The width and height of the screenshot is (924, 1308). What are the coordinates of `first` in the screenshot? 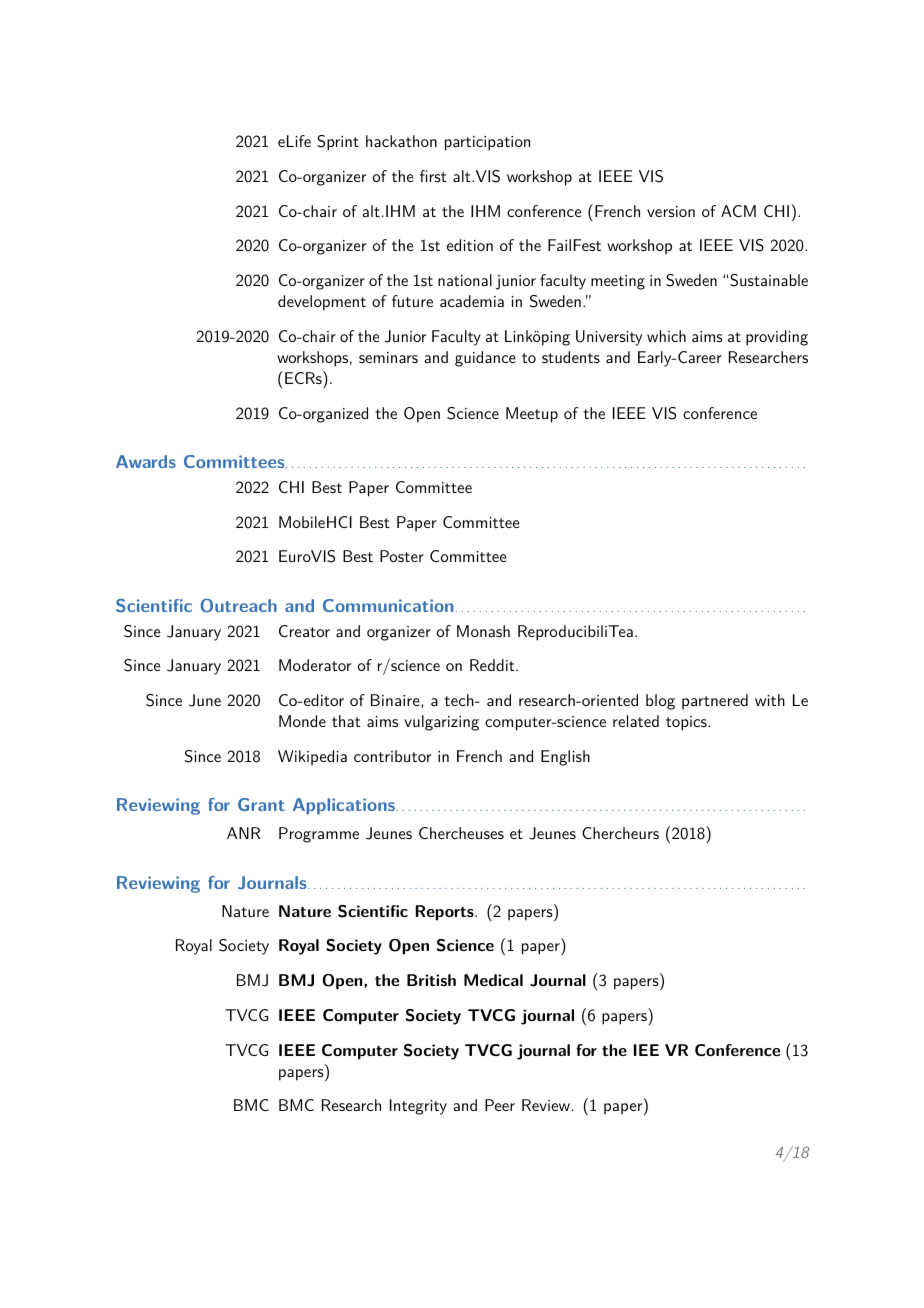 It's located at (433, 176).
